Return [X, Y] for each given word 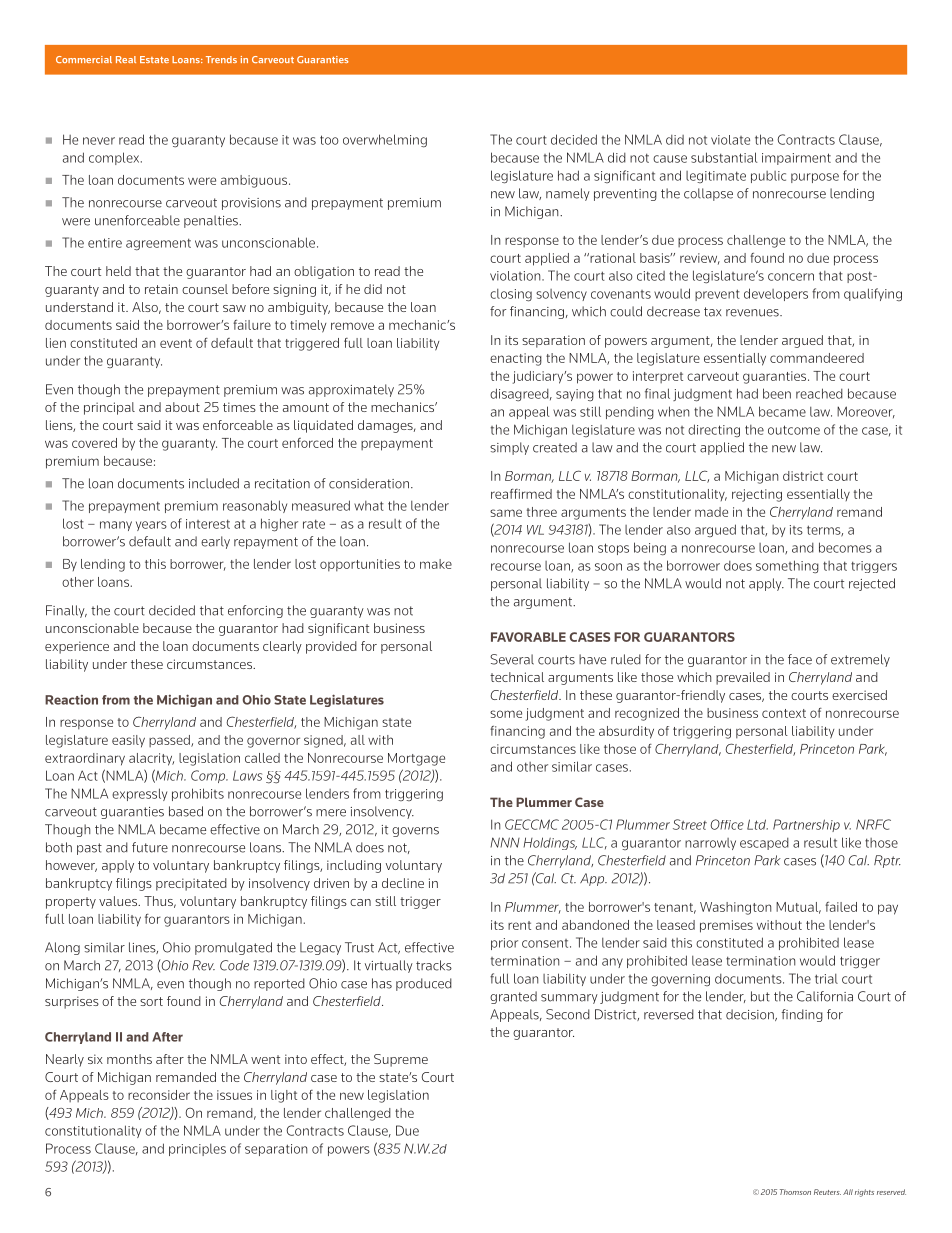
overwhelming [385, 141]
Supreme [401, 1060]
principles [197, 1150]
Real [126, 59]
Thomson [795, 1192]
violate [730, 140]
